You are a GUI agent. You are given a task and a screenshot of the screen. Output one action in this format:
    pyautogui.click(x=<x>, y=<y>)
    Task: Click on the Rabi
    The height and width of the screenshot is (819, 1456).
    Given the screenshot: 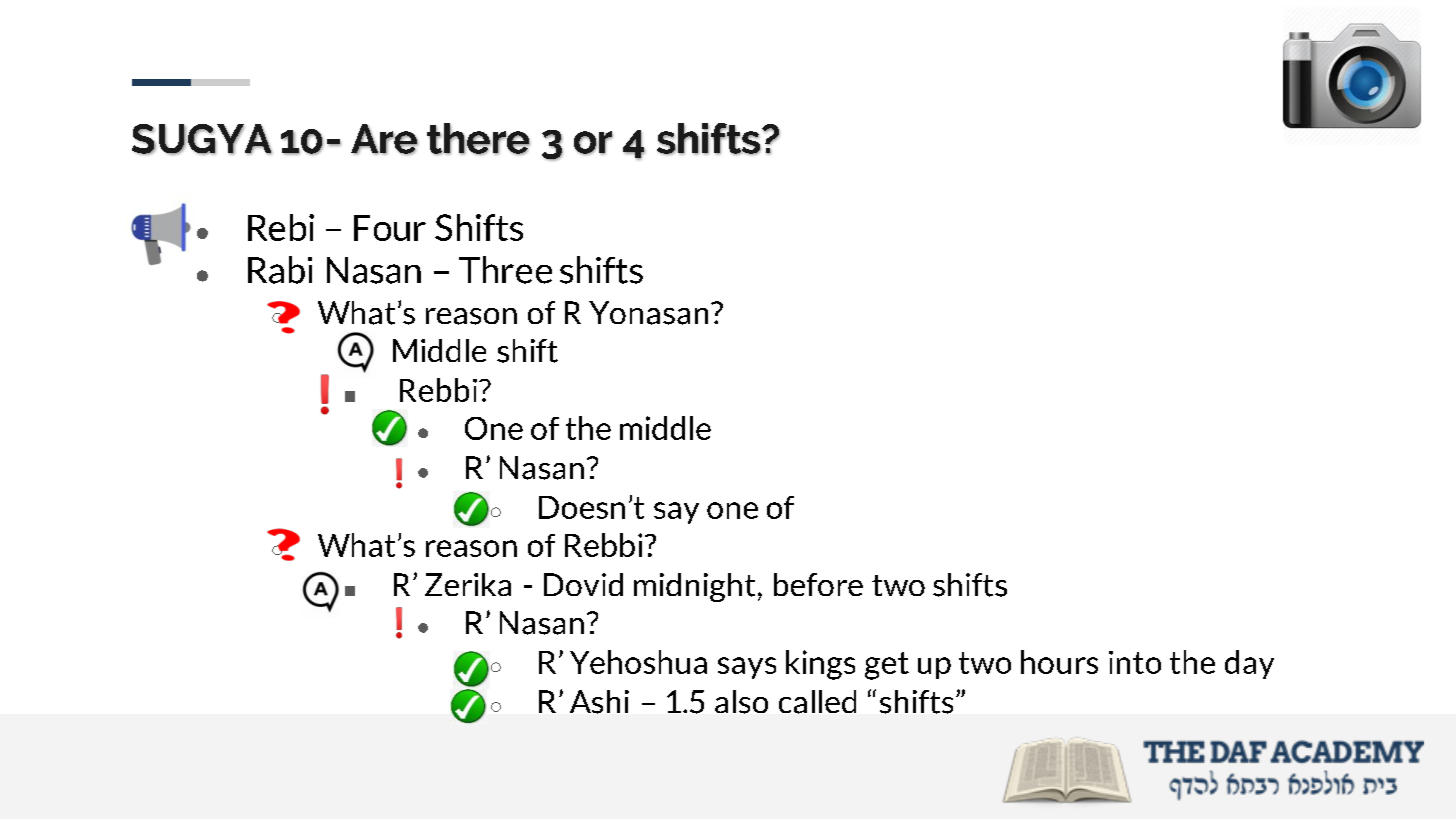 What is the action you would take?
    pyautogui.click(x=280, y=270)
